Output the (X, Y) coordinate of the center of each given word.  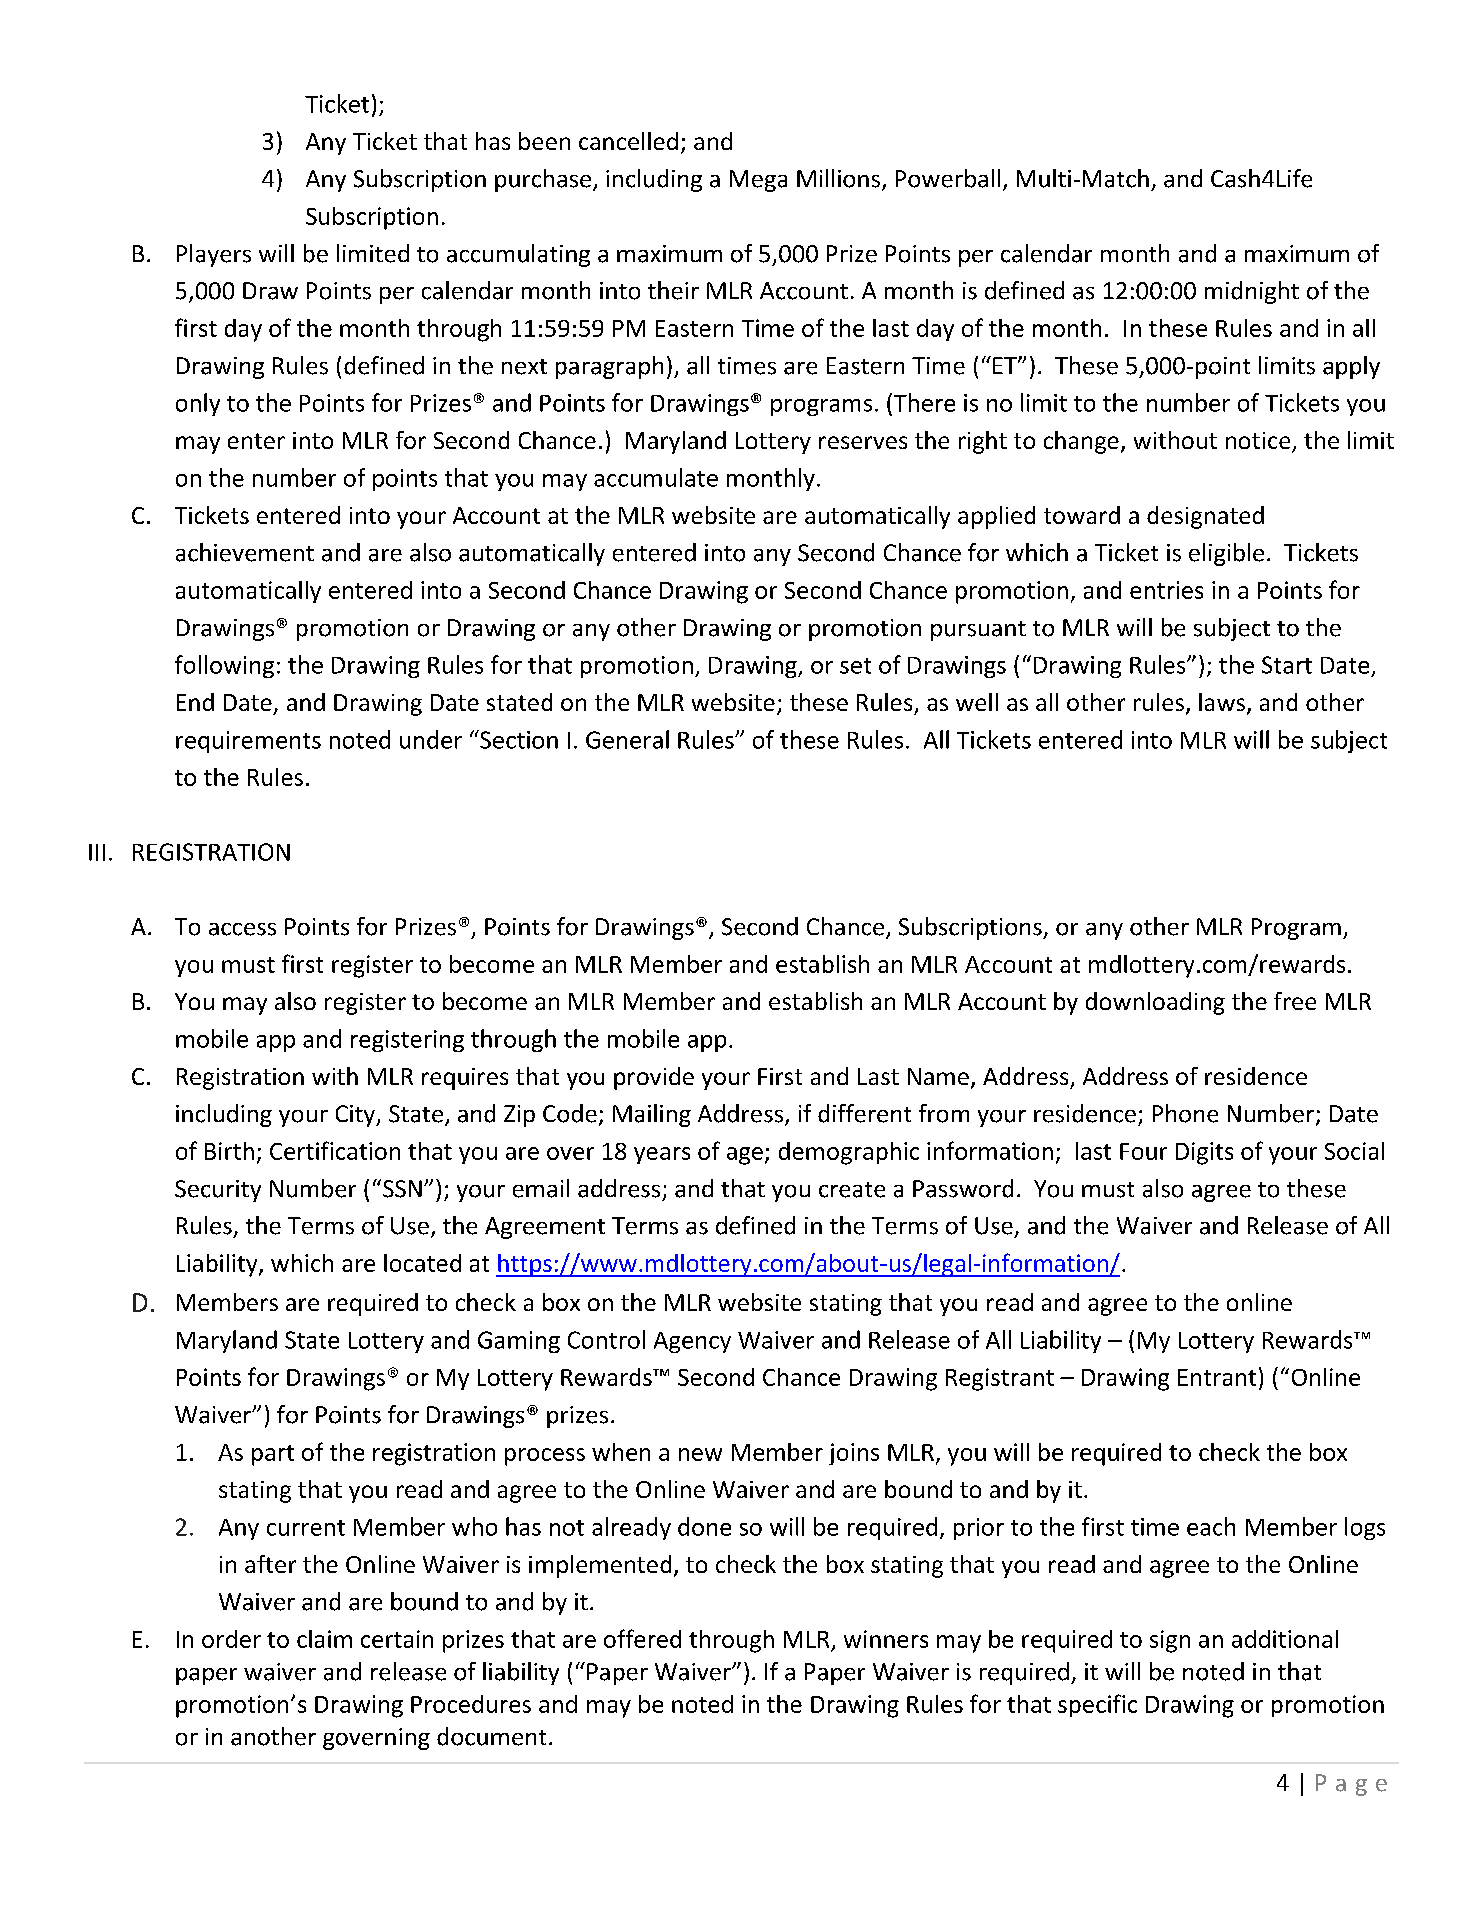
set (855, 666)
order (231, 1639)
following (224, 666)
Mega (758, 181)
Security (218, 1191)
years (662, 1155)
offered (642, 1638)
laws (1222, 702)
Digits (1204, 1153)
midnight (1252, 292)
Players (214, 255)
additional (1285, 1639)
